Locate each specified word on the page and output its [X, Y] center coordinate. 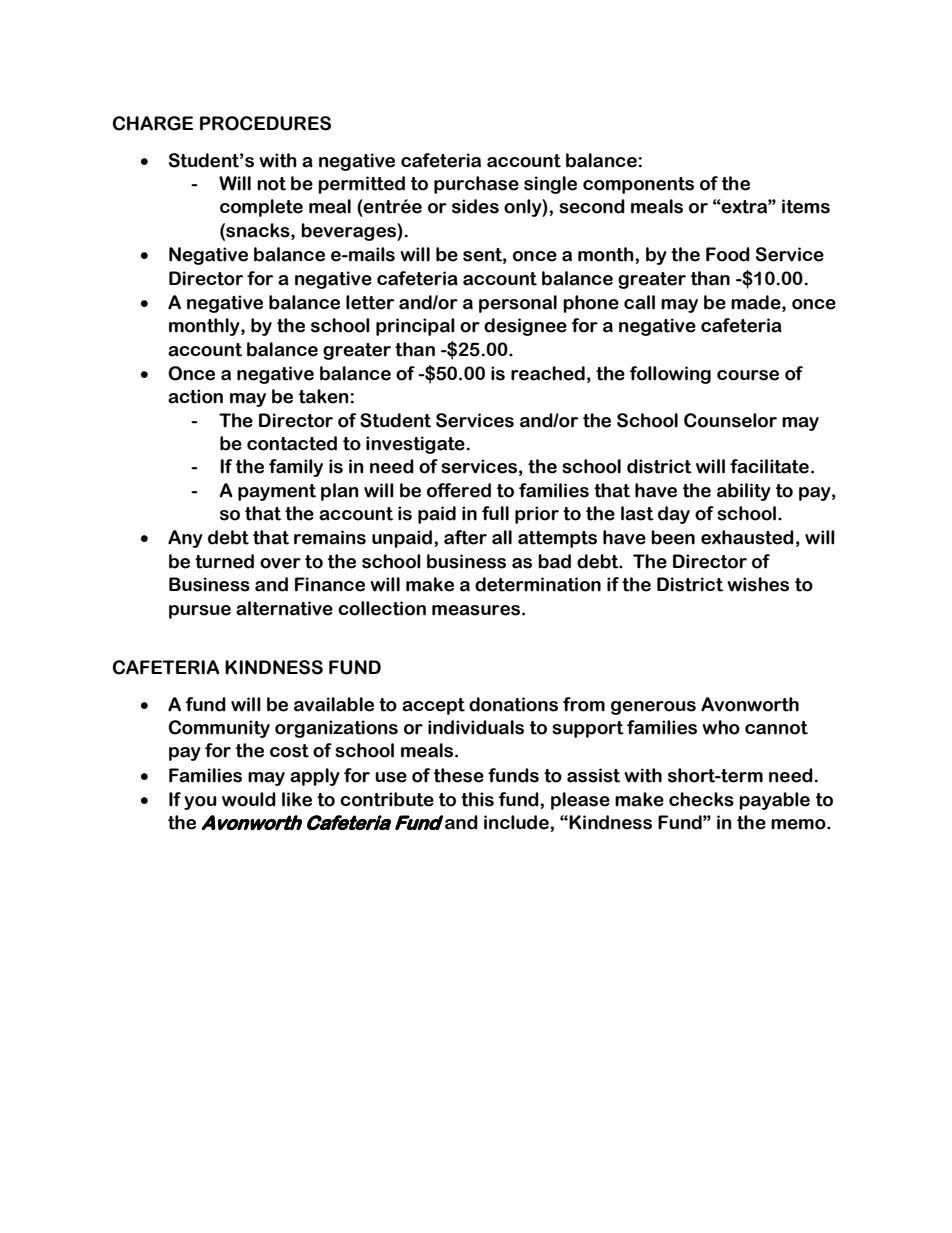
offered [459, 490]
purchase [476, 185]
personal [518, 304]
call [639, 302]
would [249, 799]
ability [744, 492]
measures [477, 610]
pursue [200, 612]
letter [370, 302]
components [638, 185]
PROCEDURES [265, 123]
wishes [758, 584]
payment [277, 492]
